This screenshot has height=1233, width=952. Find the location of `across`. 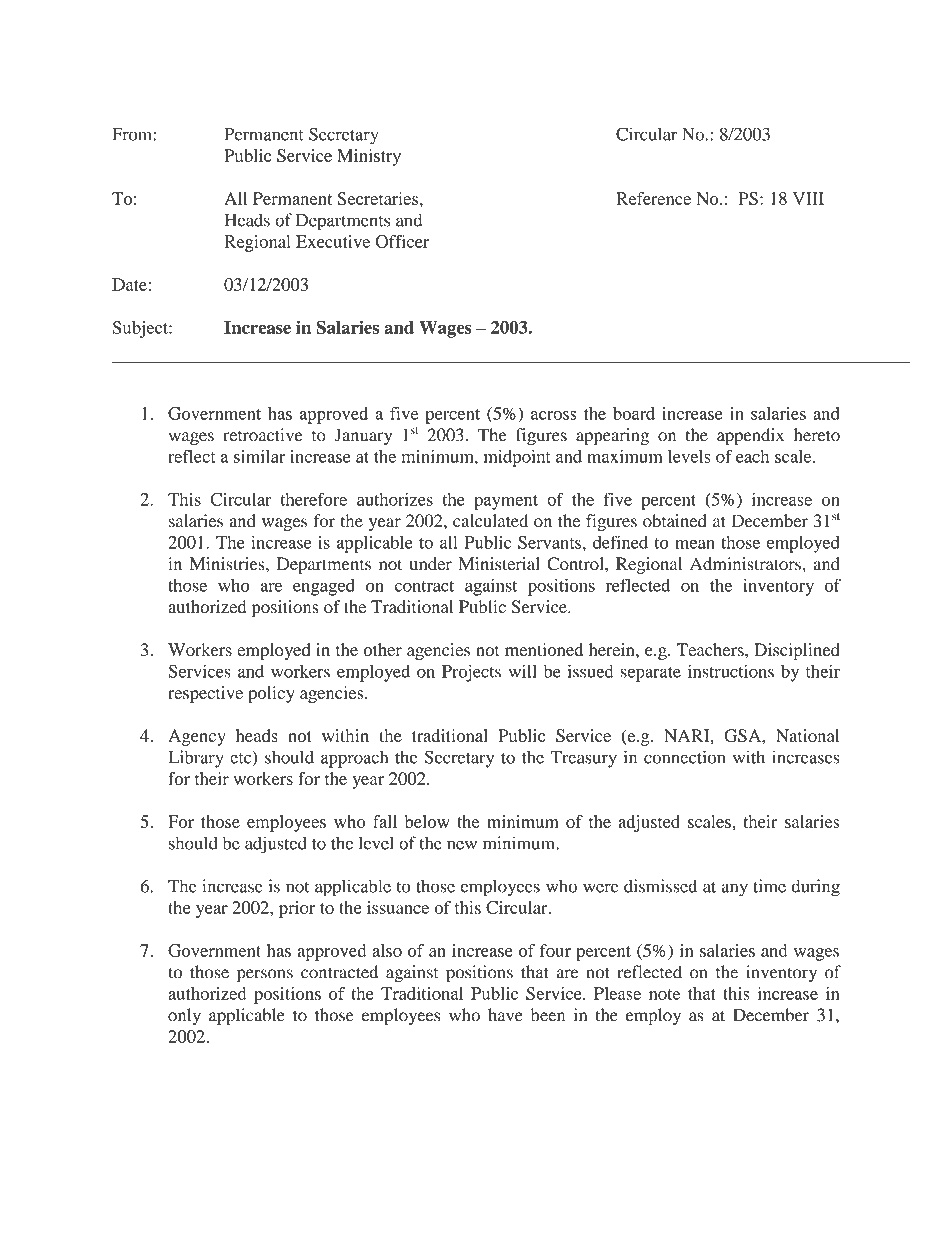

across is located at coordinates (554, 415).
